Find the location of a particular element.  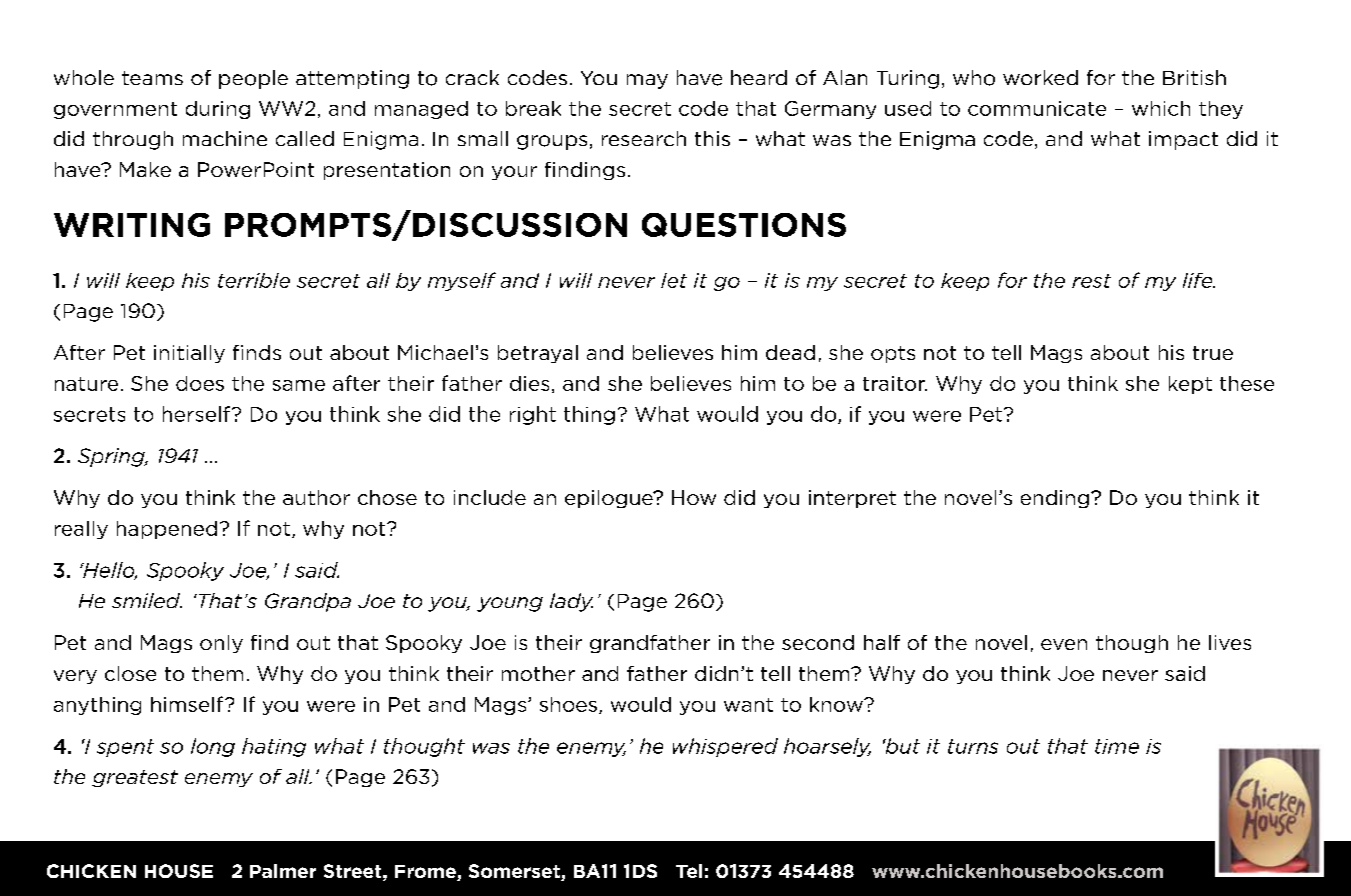

Palmer is located at coordinates (283, 871).
